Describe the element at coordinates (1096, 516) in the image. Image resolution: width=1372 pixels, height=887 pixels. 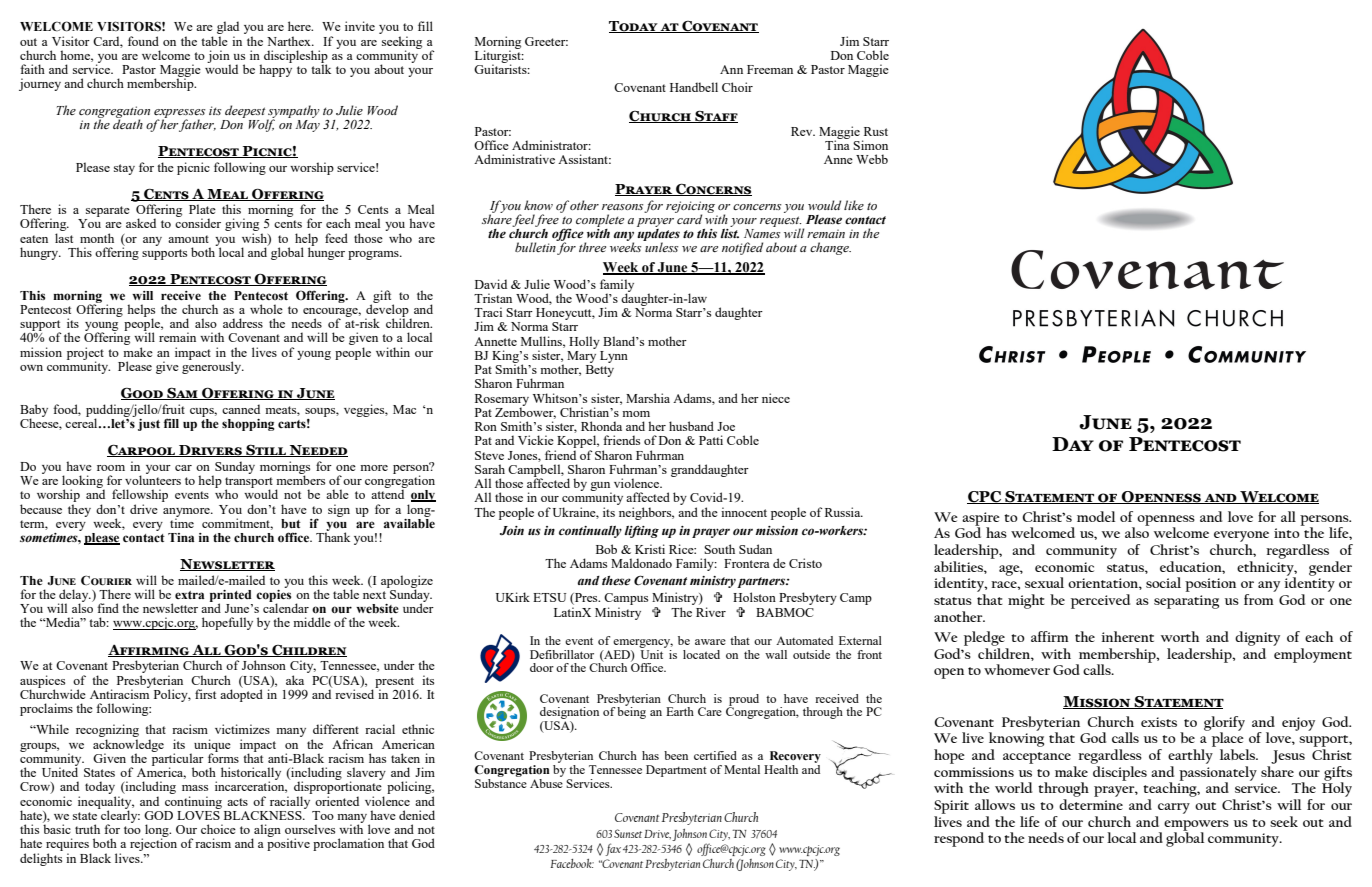
I see `model` at that location.
